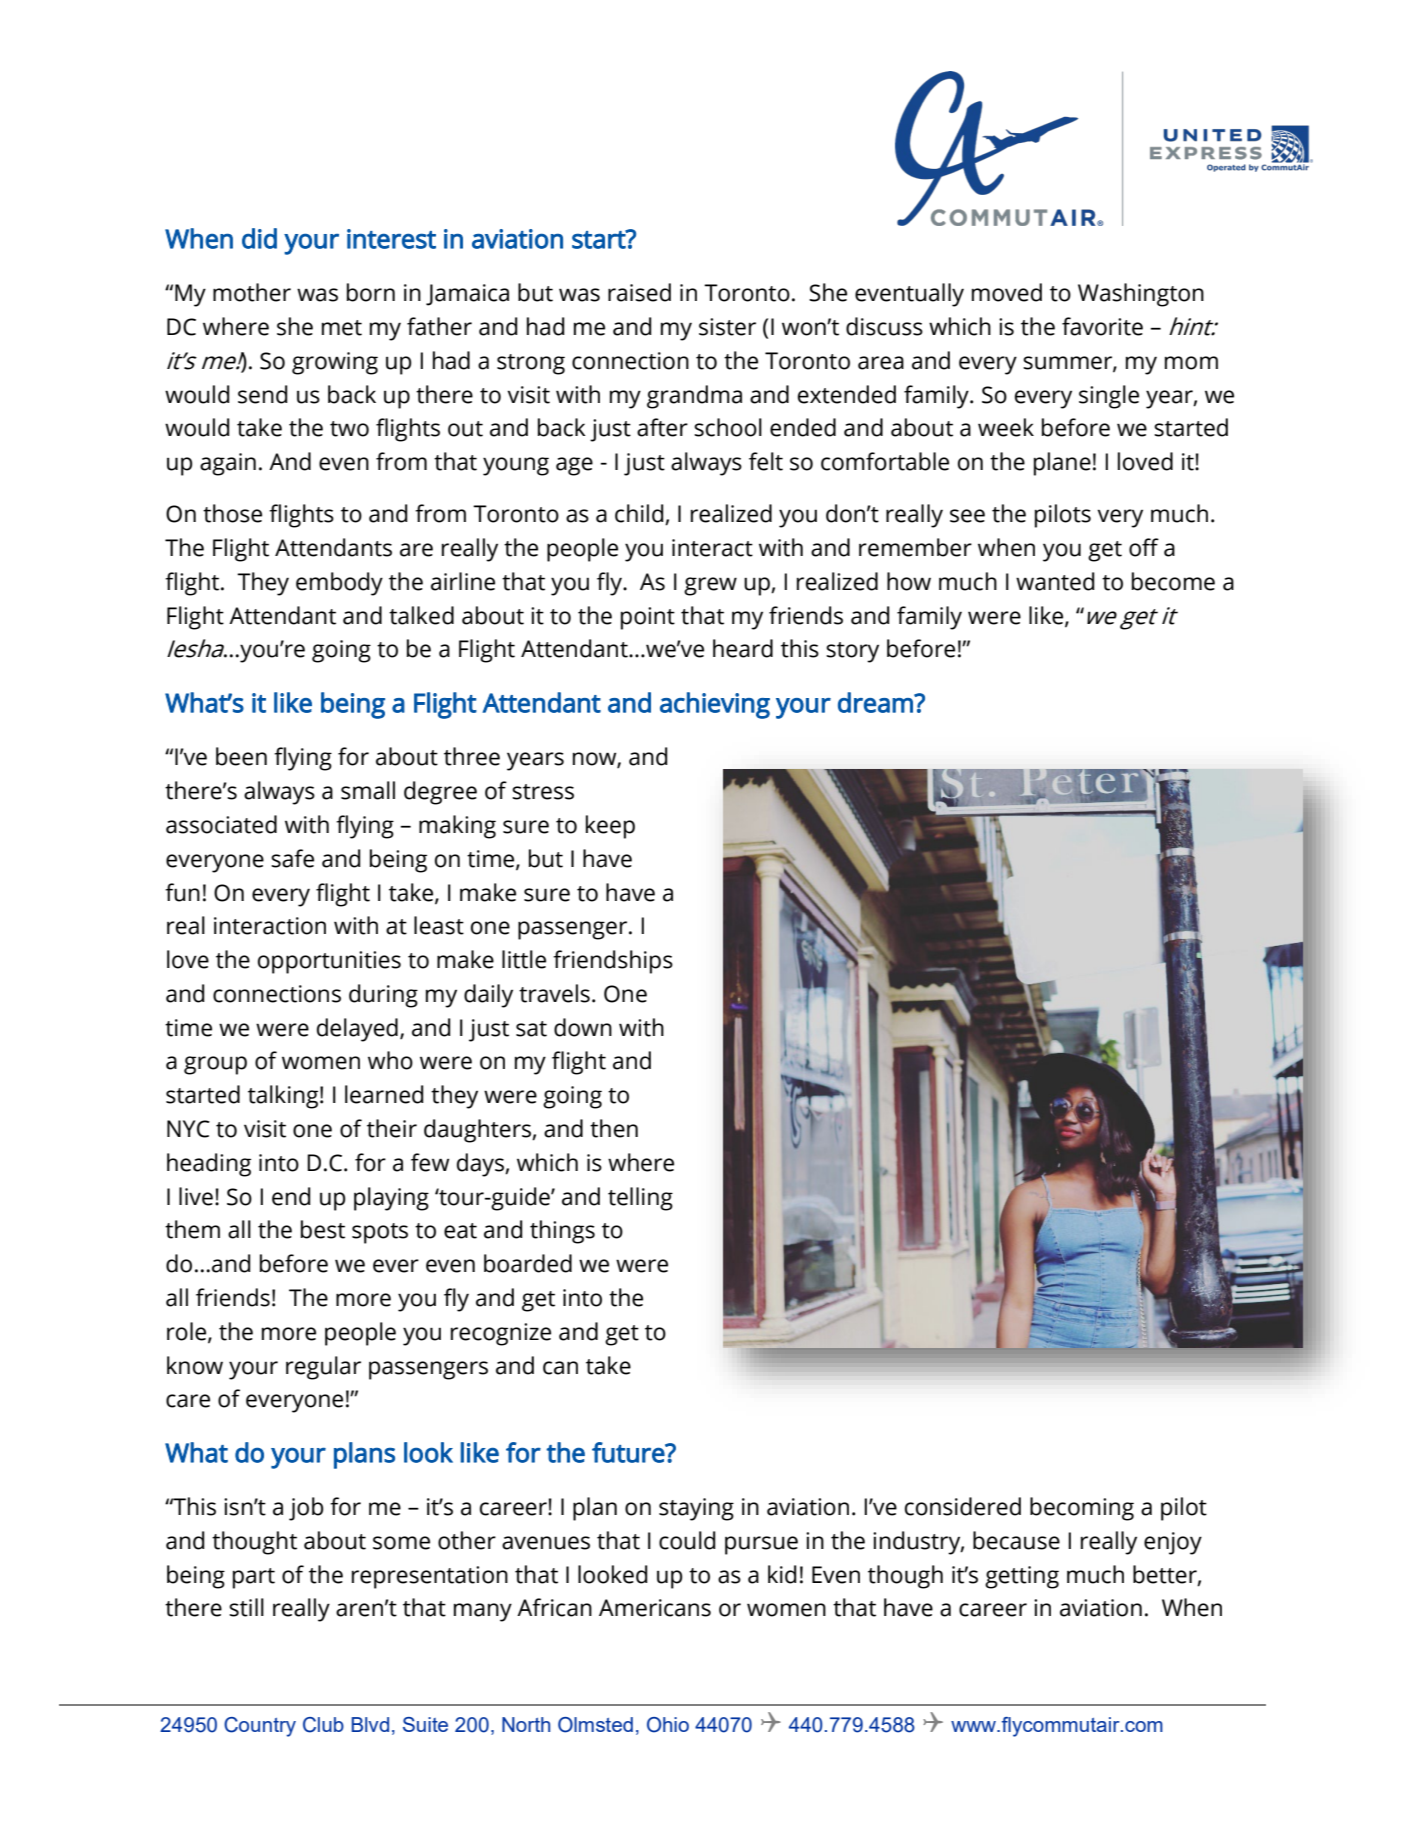 This image has width=1407, height=1821. What do you see at coordinates (1007, 292) in the image?
I see `moved` at bounding box center [1007, 292].
